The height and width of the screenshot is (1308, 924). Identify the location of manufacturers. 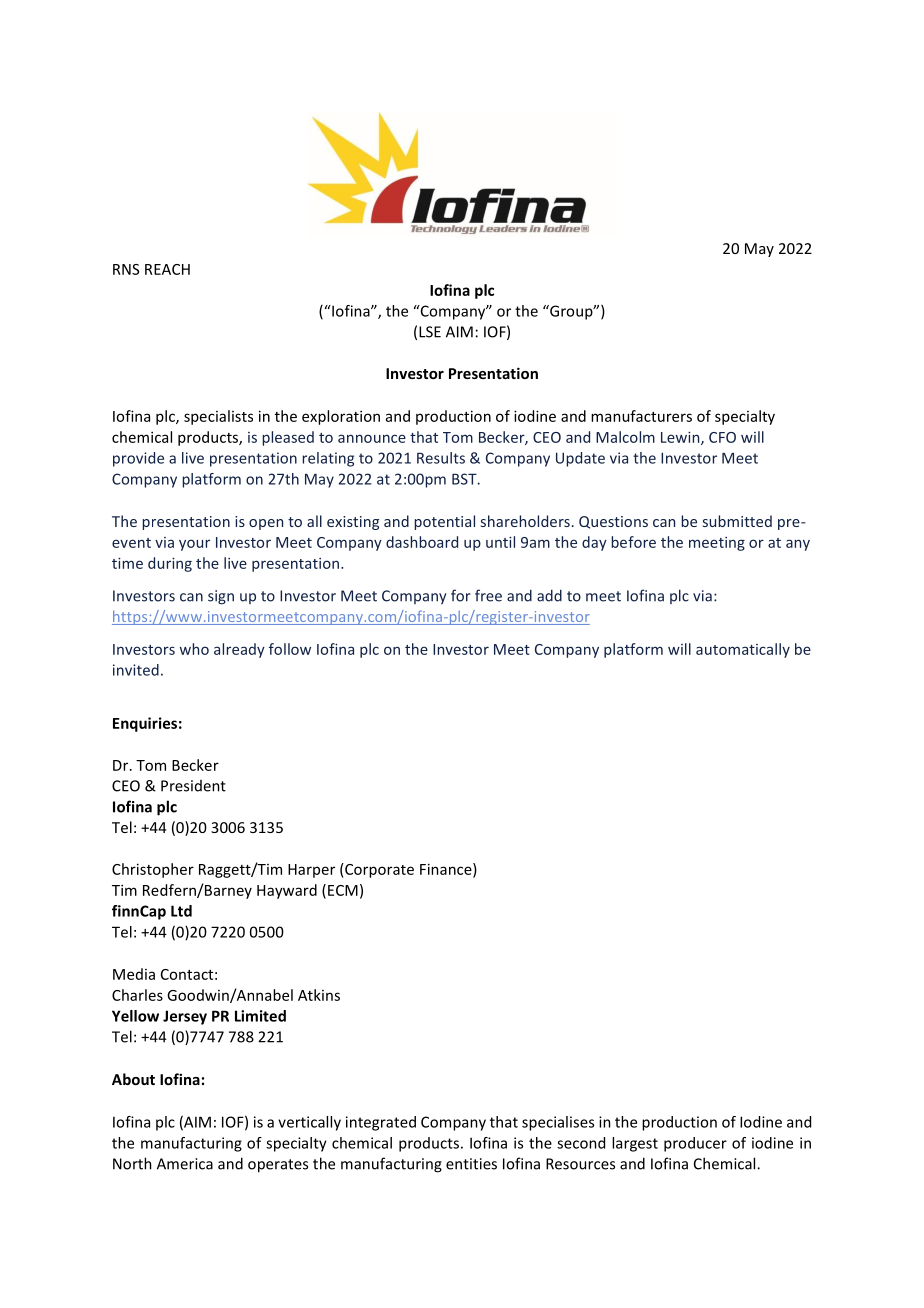
(641, 416).
